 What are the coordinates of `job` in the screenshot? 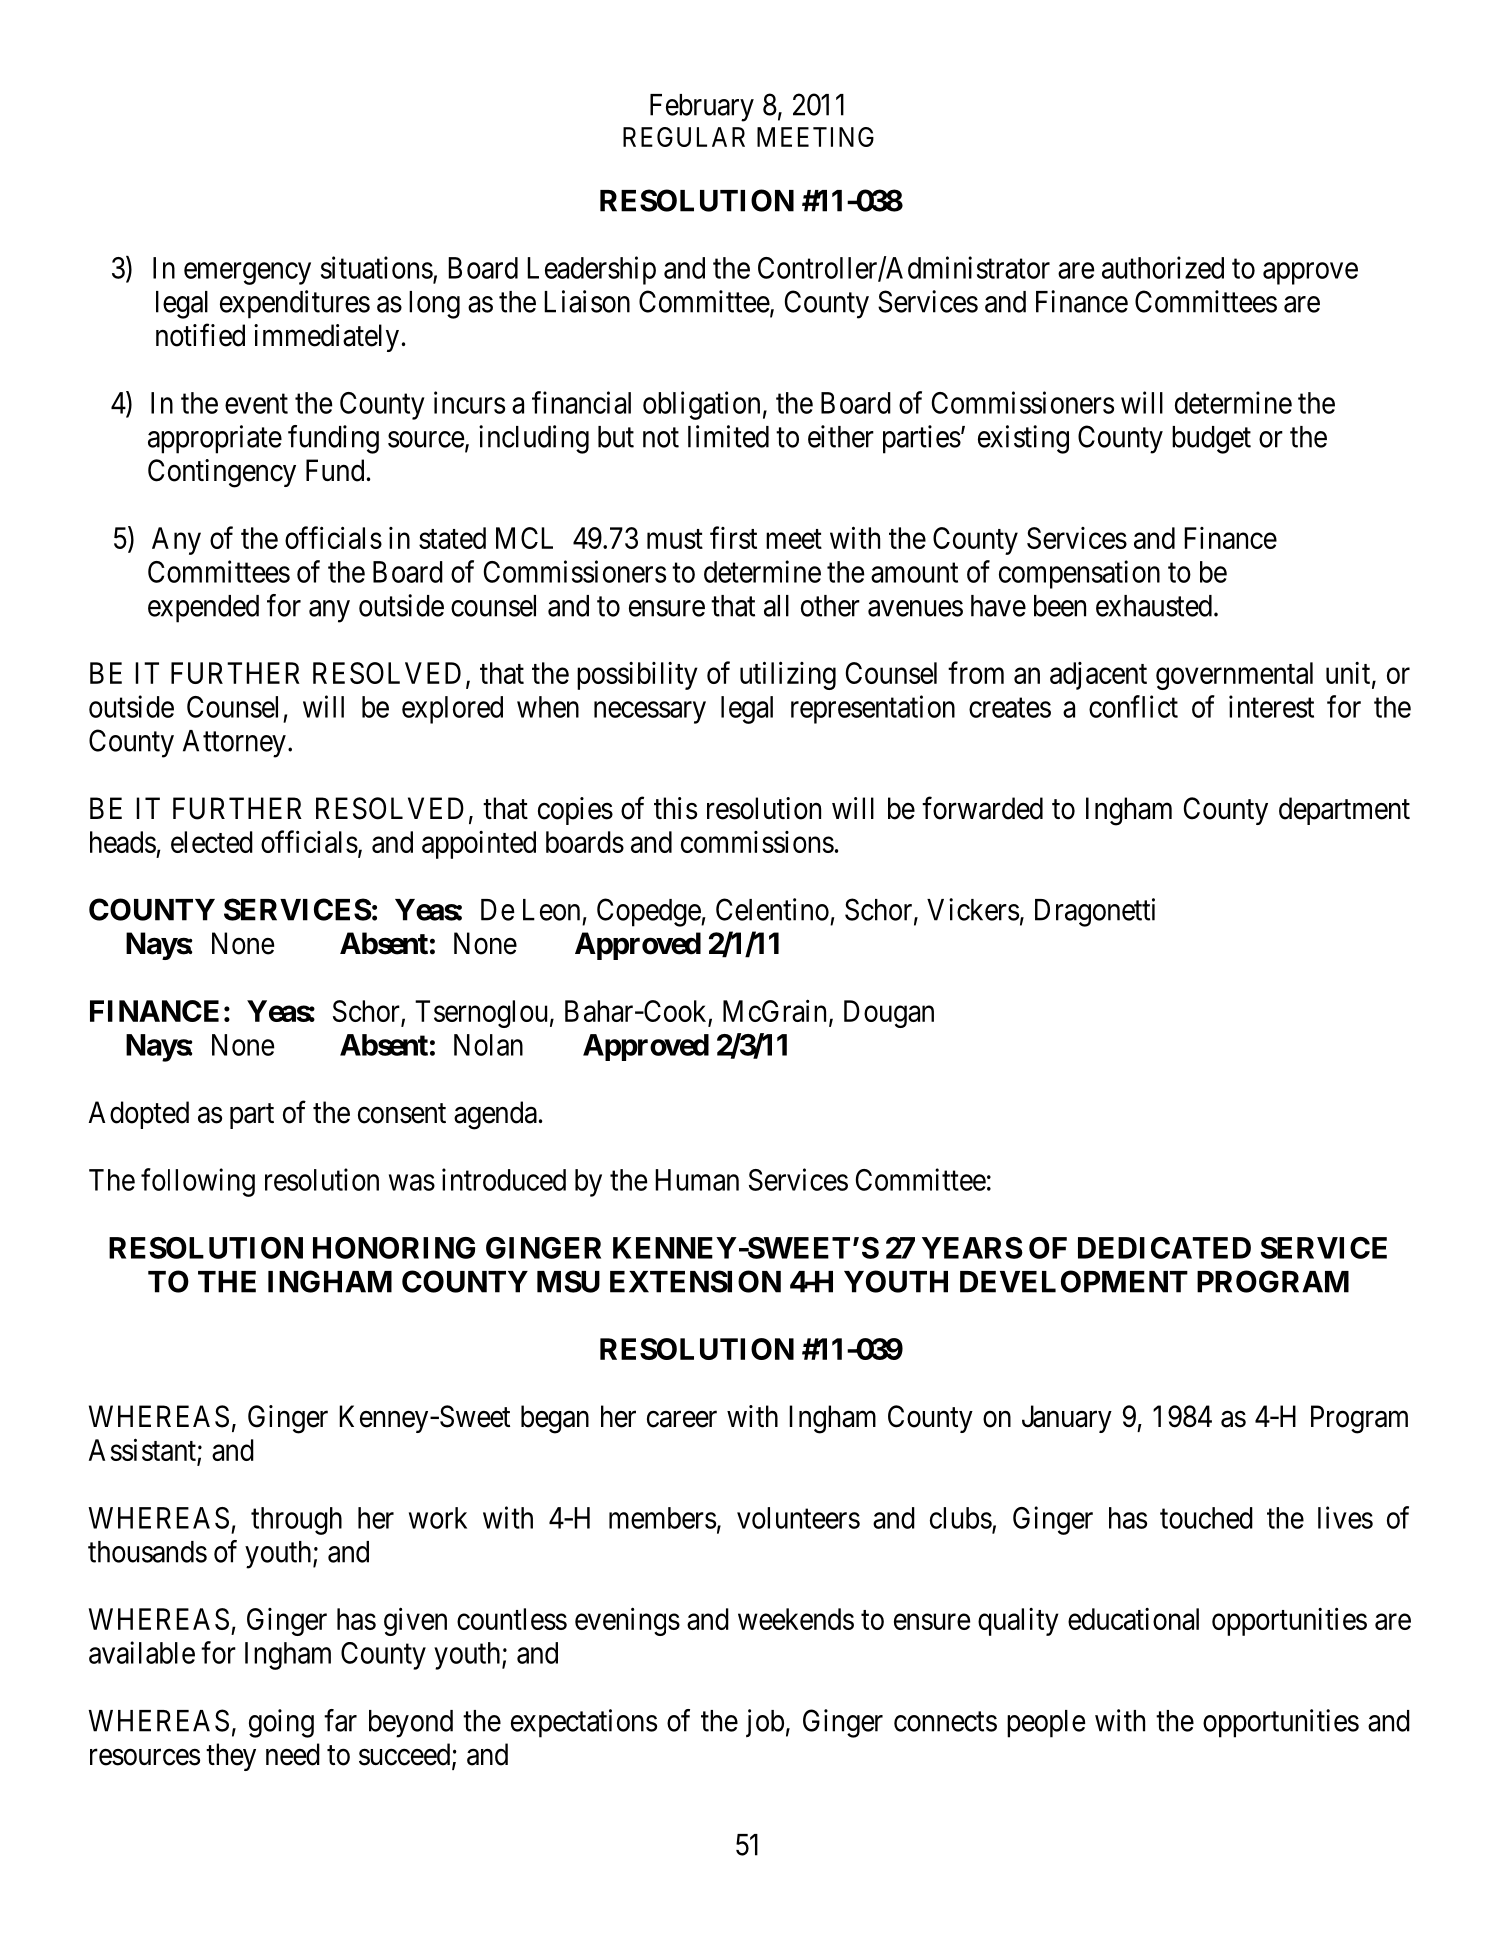 It's located at (765, 1723).
